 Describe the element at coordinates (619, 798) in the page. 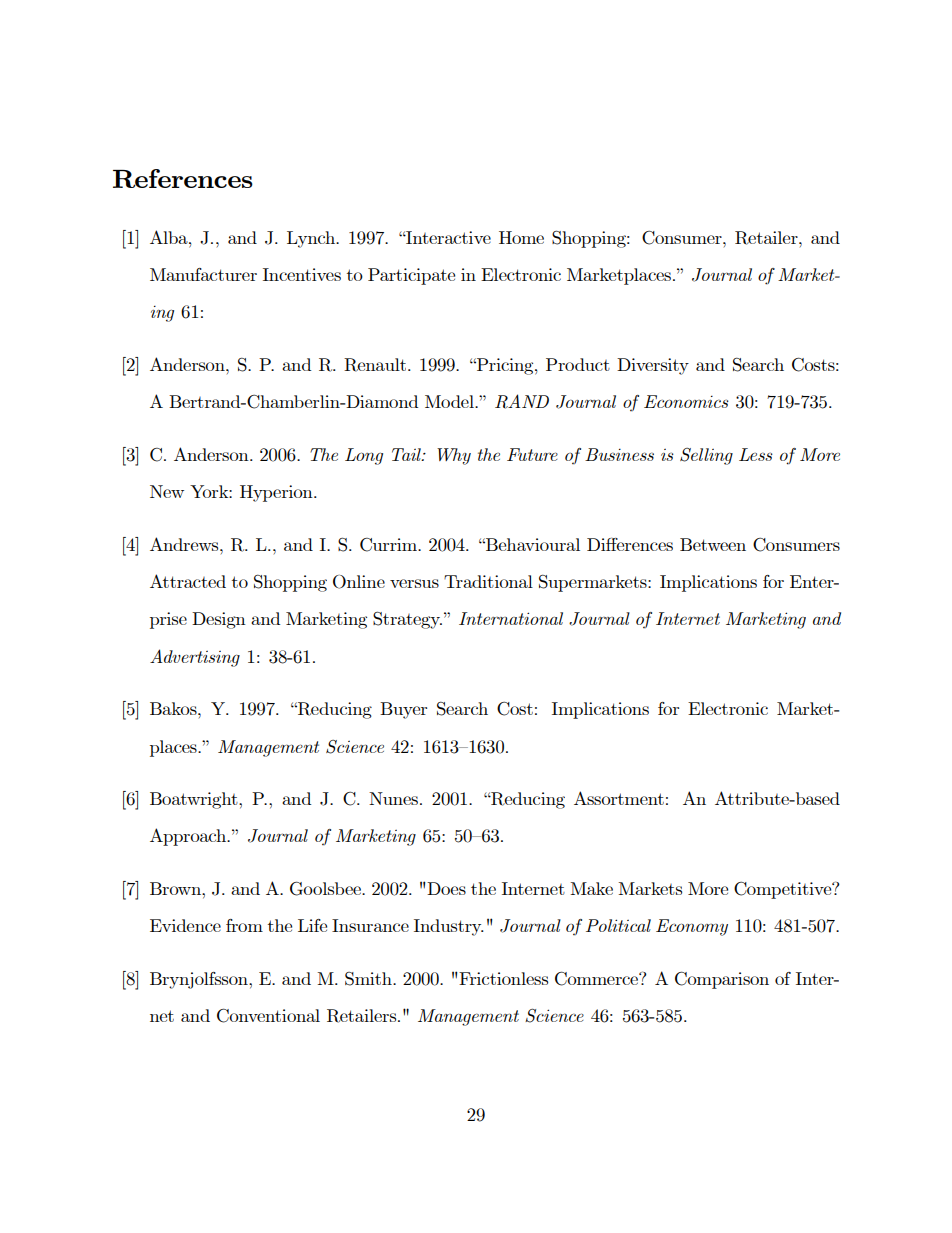

I see `Assortment` at that location.
